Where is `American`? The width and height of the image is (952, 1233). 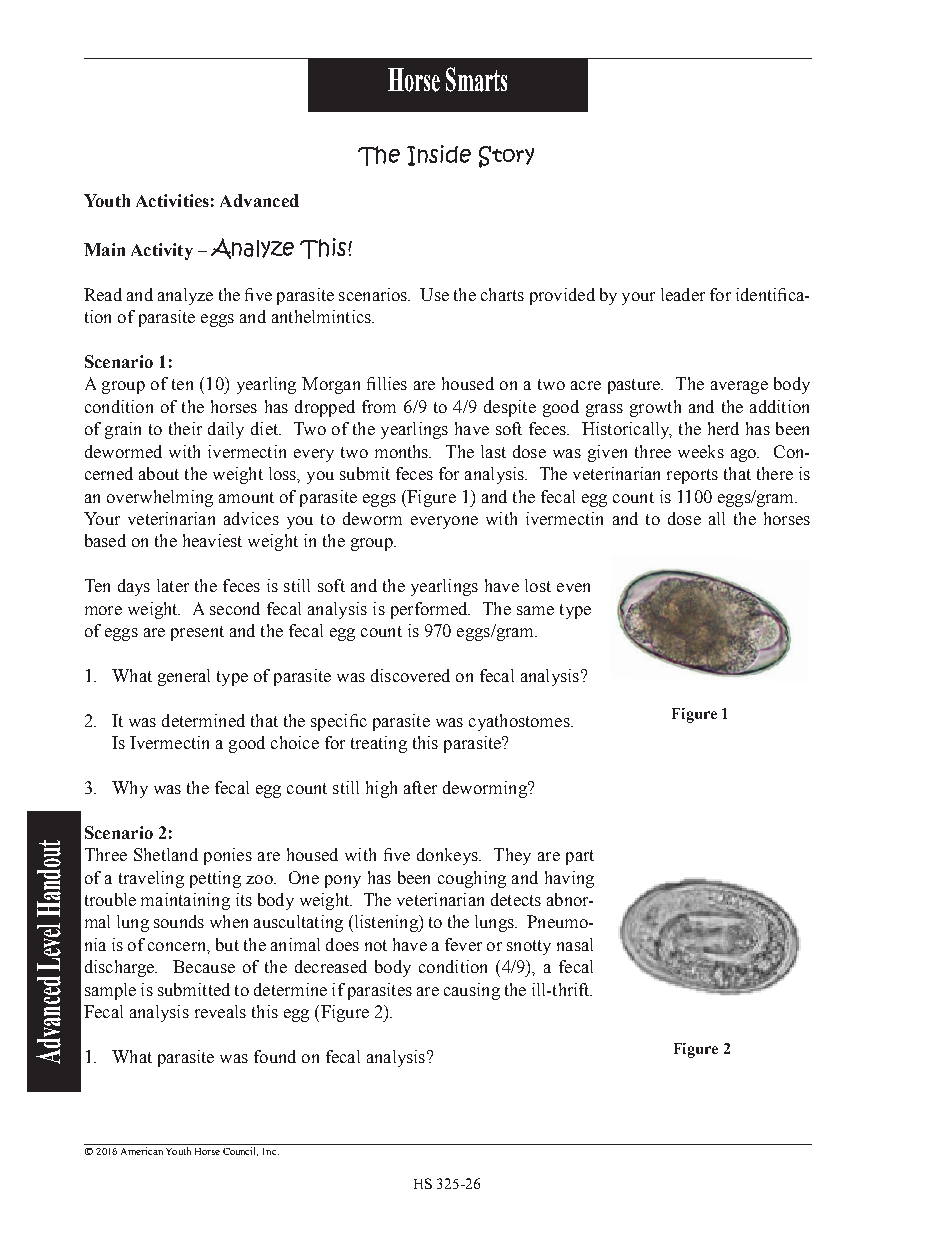 American is located at coordinates (142, 1151).
